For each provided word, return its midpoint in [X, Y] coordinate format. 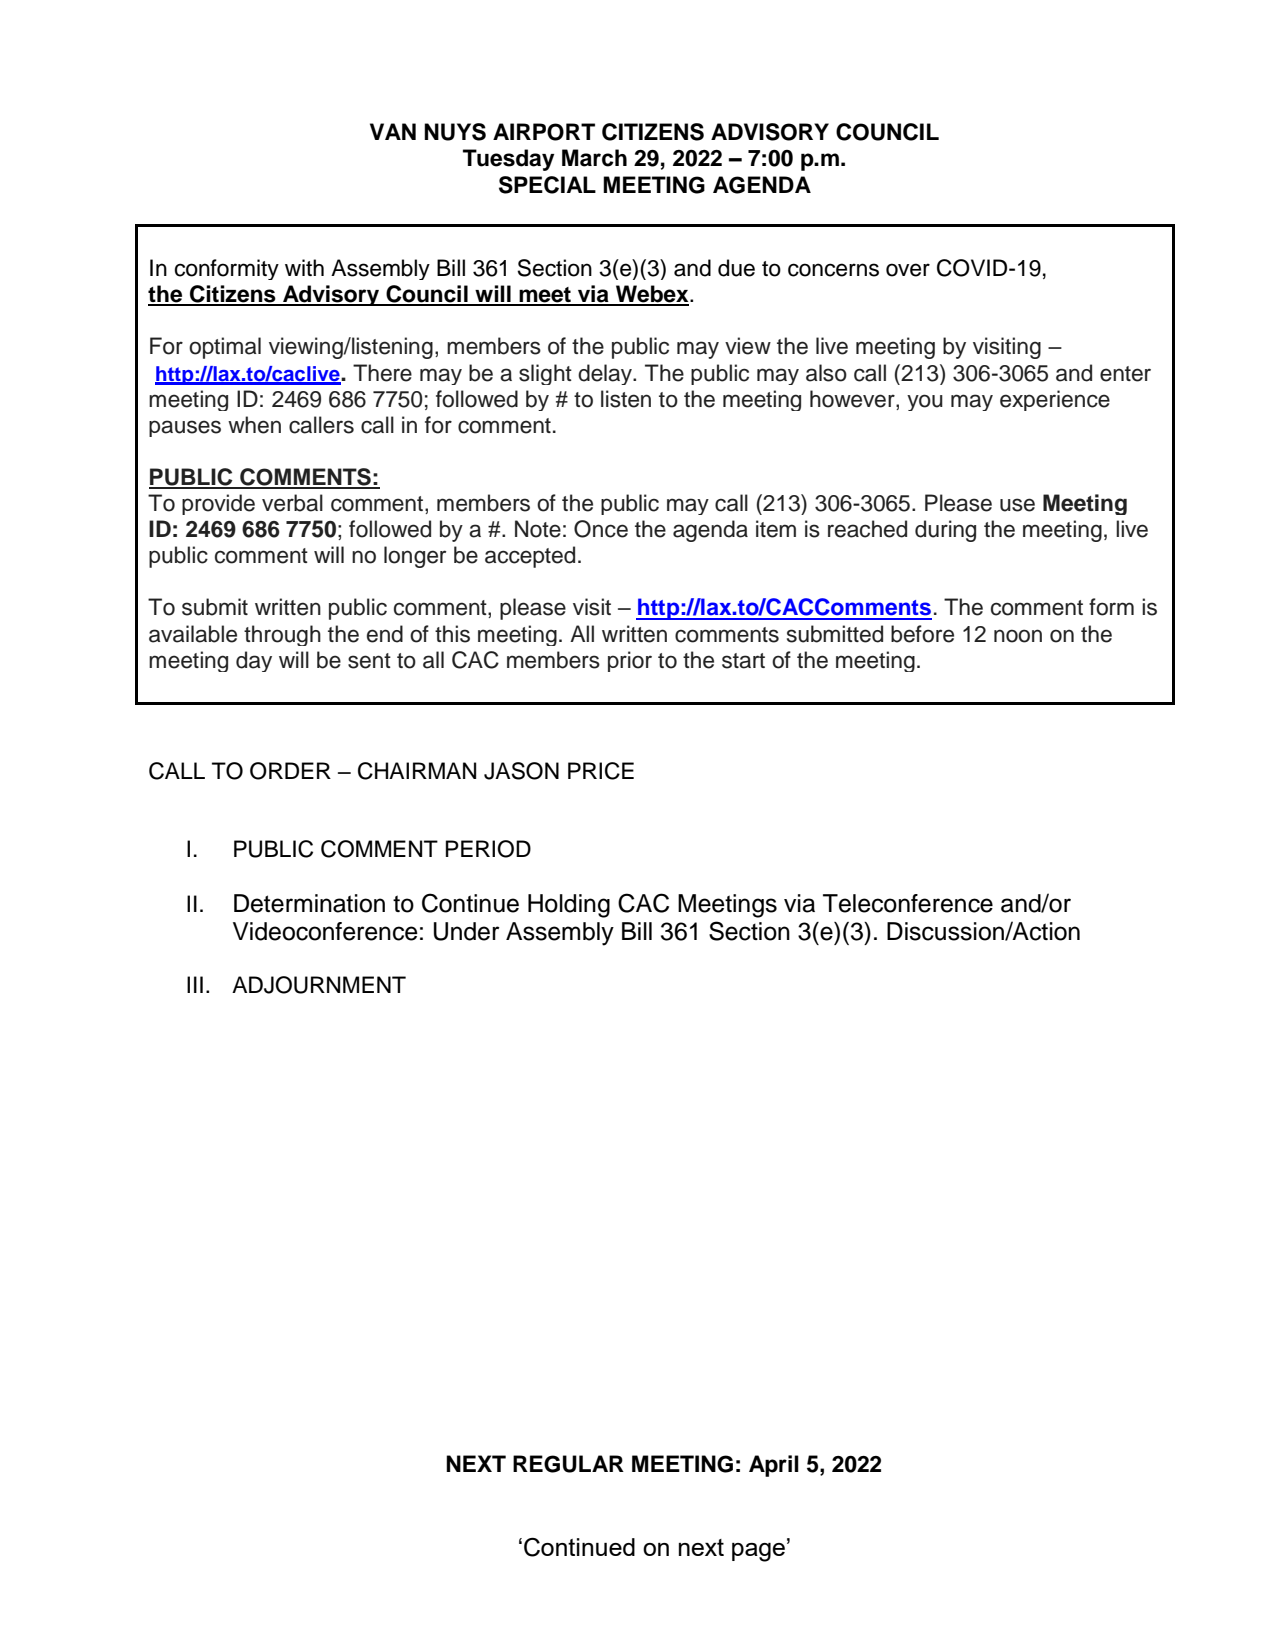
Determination [309, 903]
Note [538, 529]
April [774, 1466]
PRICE [601, 771]
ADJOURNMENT [319, 985]
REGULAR [568, 1464]
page [758, 1552]
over [908, 270]
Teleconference [908, 903]
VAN [393, 131]
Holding [569, 906]
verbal [292, 503]
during [945, 531]
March [594, 158]
